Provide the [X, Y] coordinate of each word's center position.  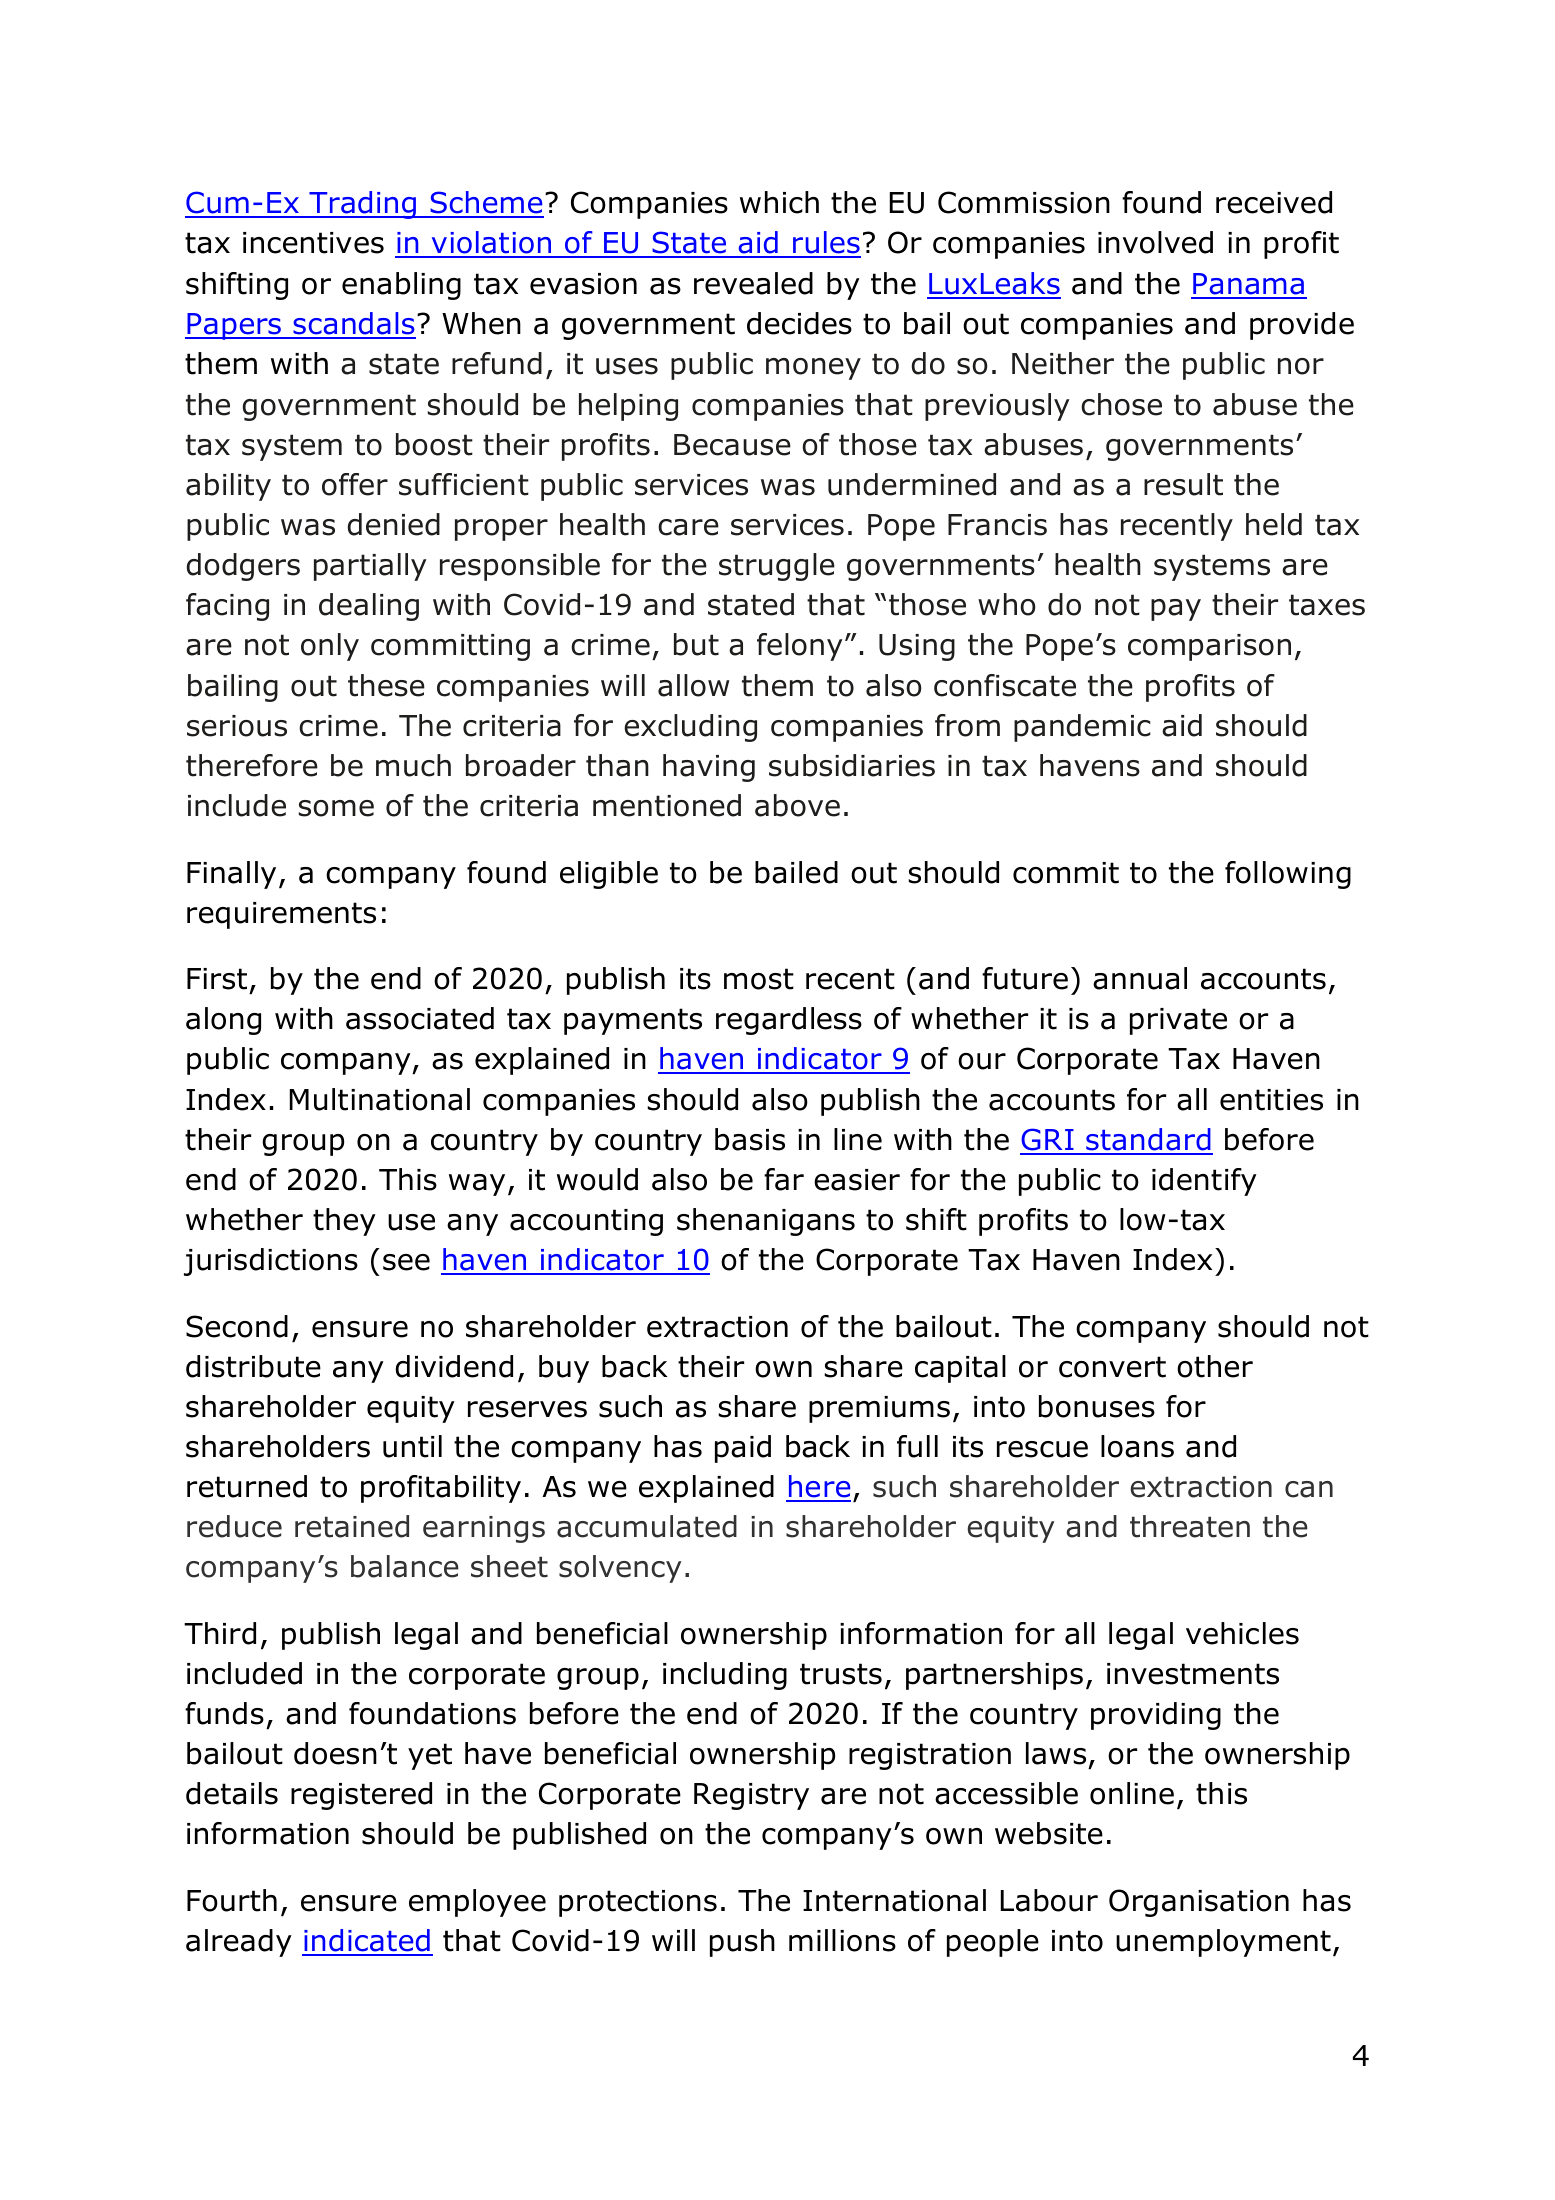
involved [1155, 242]
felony [800, 647]
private [1178, 1021]
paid [743, 1449]
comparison [1209, 647]
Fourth [232, 1900]
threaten [1190, 1526]
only [330, 647]
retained [352, 1526]
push [742, 1943]
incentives [313, 243]
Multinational [380, 1099]
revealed [753, 283]
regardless [789, 1021]
